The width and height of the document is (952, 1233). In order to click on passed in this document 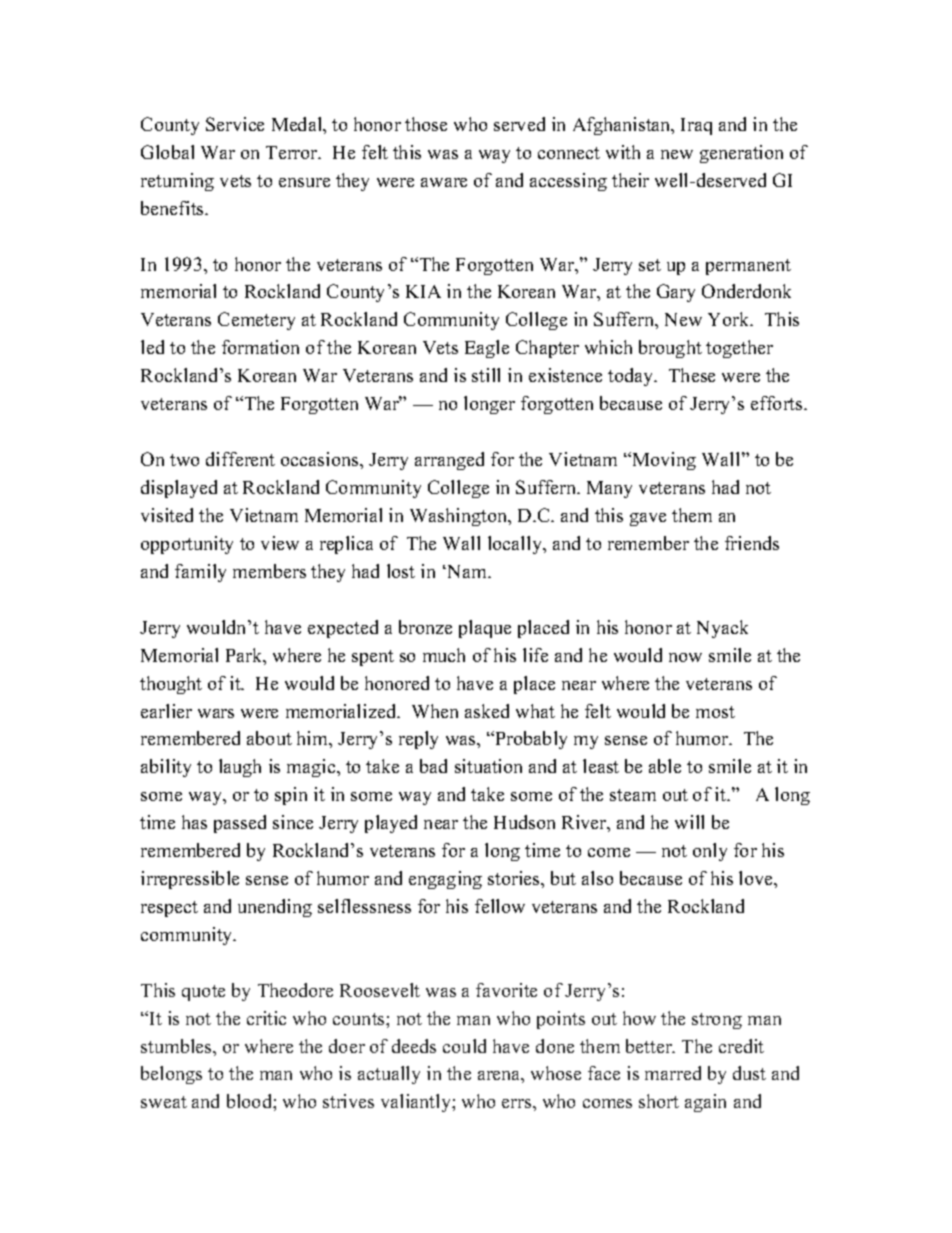, I will do `click(240, 824)`.
